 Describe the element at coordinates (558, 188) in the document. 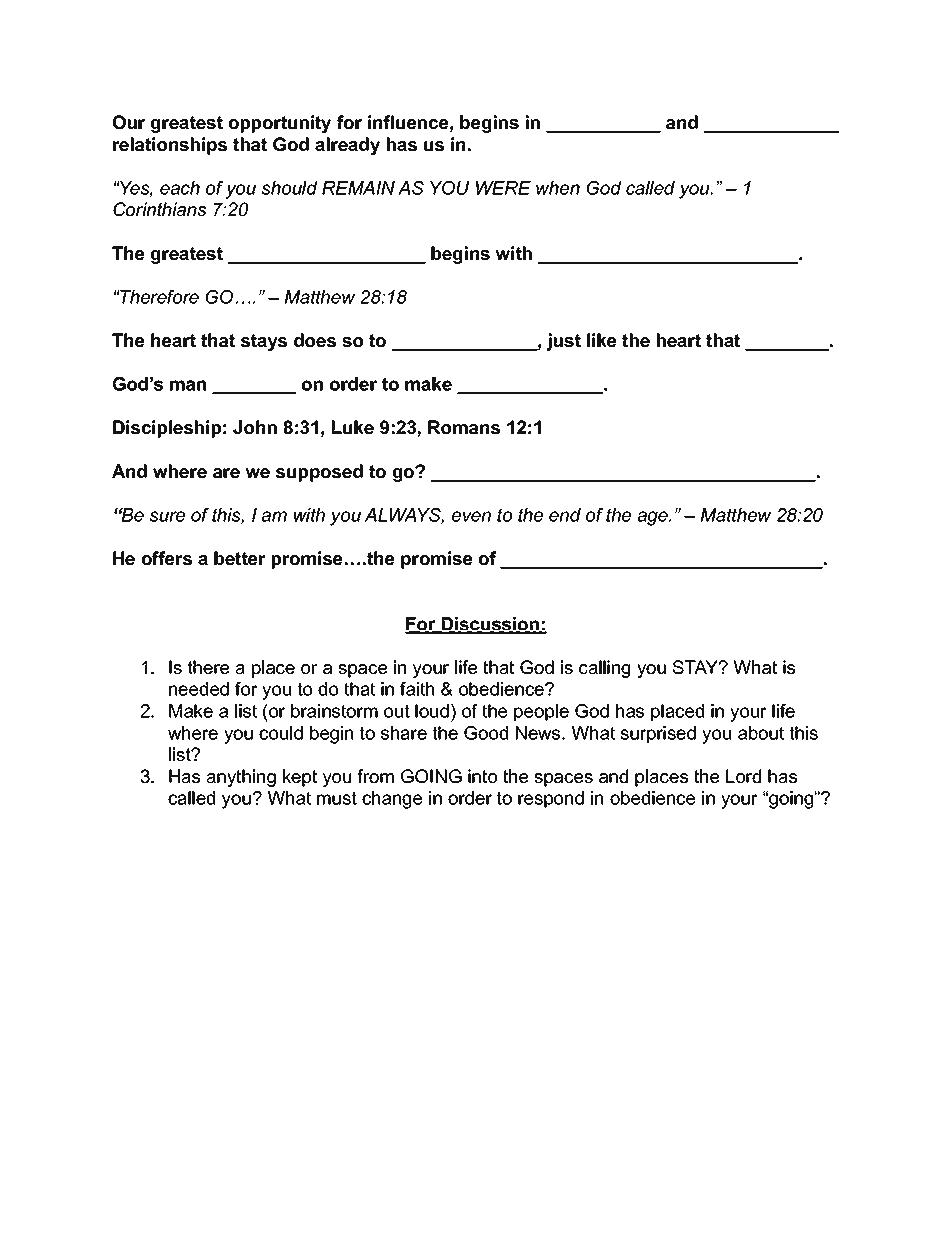

I see `when` at that location.
